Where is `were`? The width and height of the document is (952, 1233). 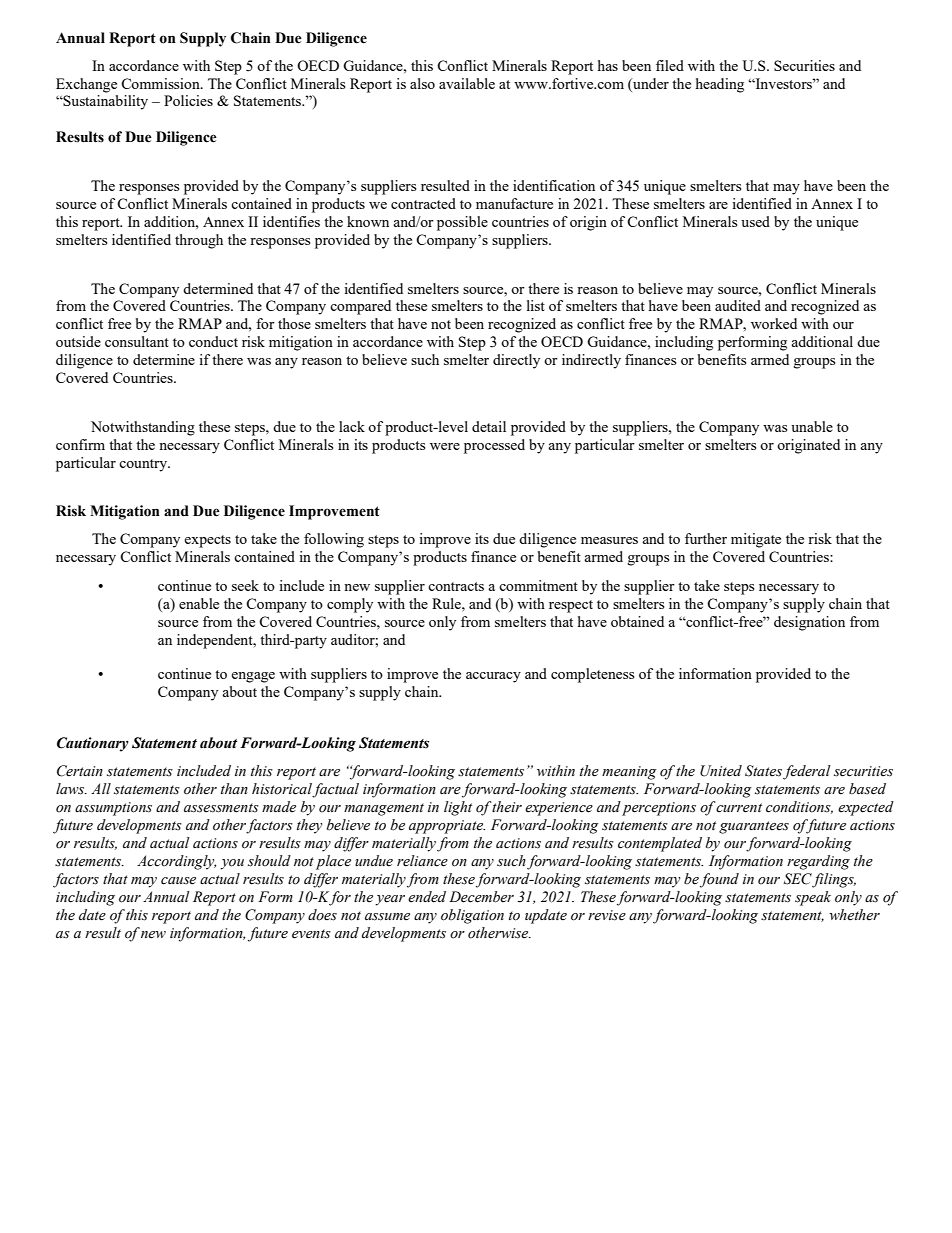 were is located at coordinates (445, 446).
